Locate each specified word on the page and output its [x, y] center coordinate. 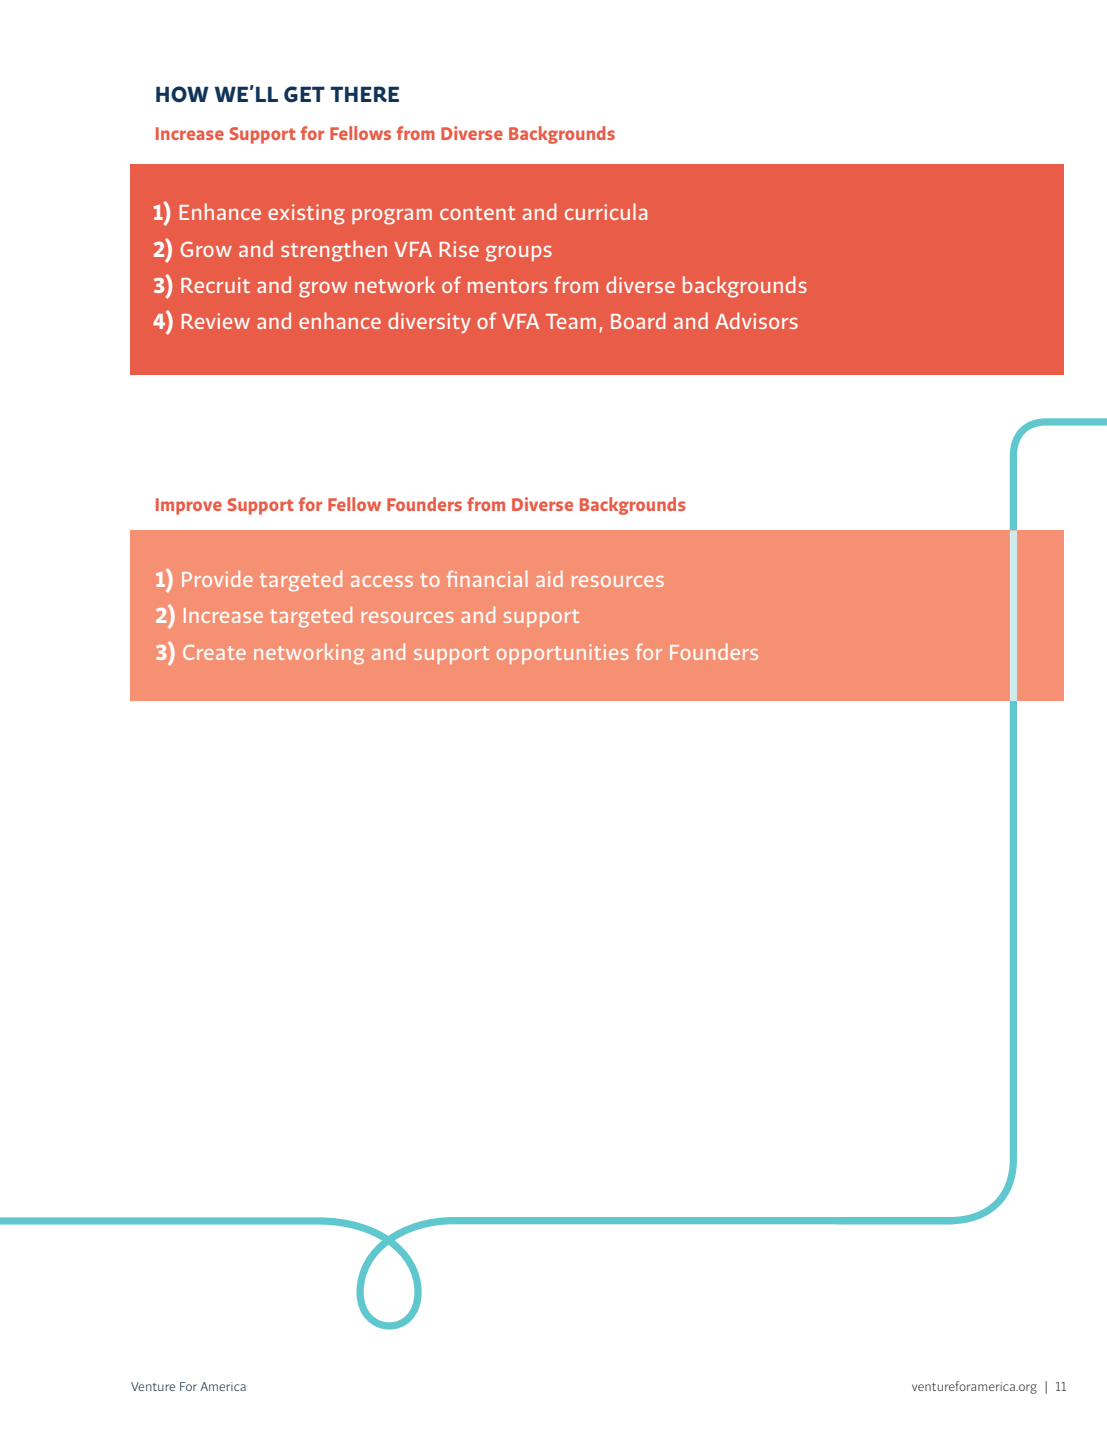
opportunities [562, 654]
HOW [182, 94]
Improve [189, 506]
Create [214, 652]
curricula [606, 211]
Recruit [215, 285]
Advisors [756, 320]
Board [638, 320]
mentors [507, 286]
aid [549, 578]
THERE [364, 94]
